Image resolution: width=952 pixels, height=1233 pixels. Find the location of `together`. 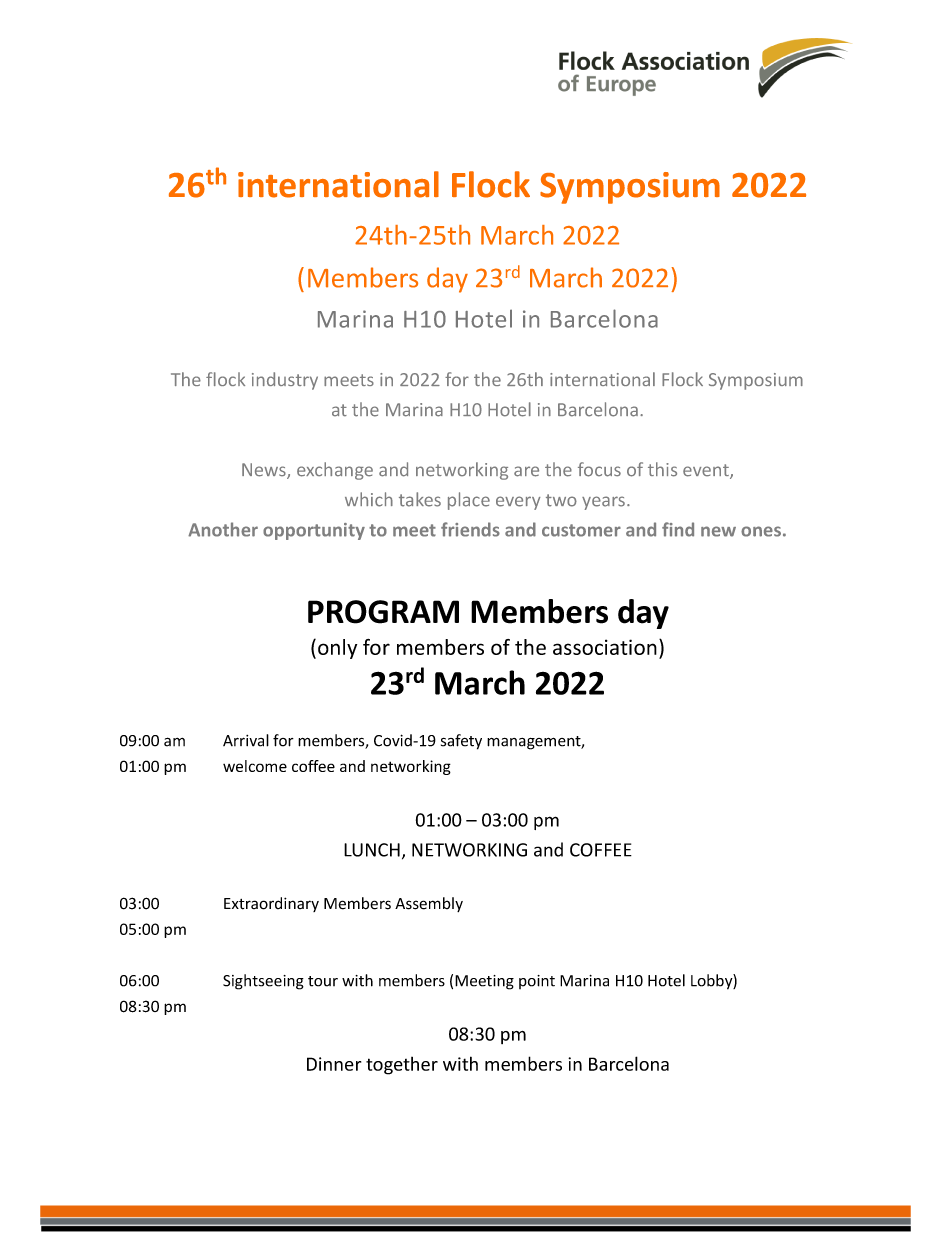

together is located at coordinates (402, 1066).
